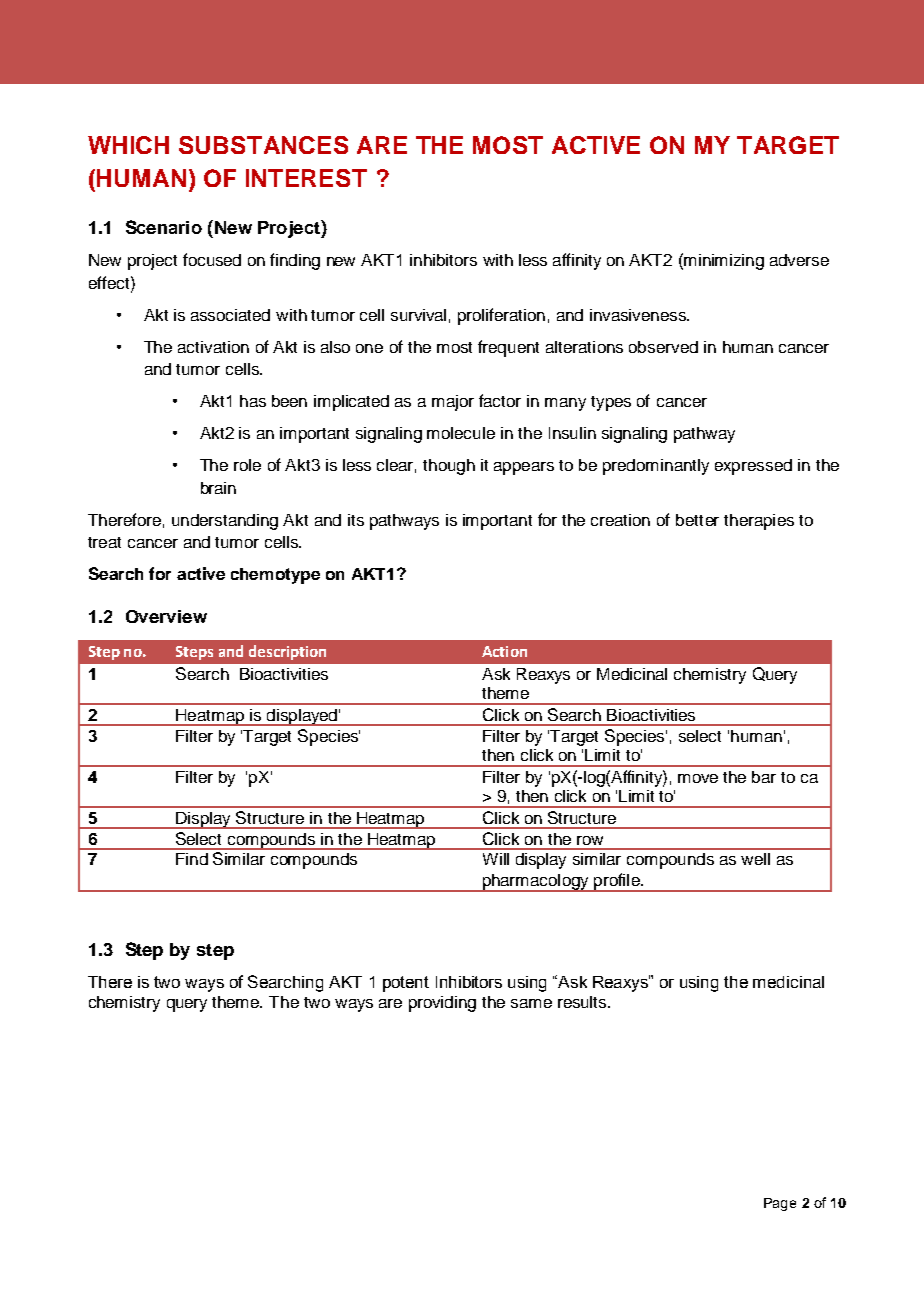 The image size is (924, 1308). I want to click on Overview, so click(166, 616).
